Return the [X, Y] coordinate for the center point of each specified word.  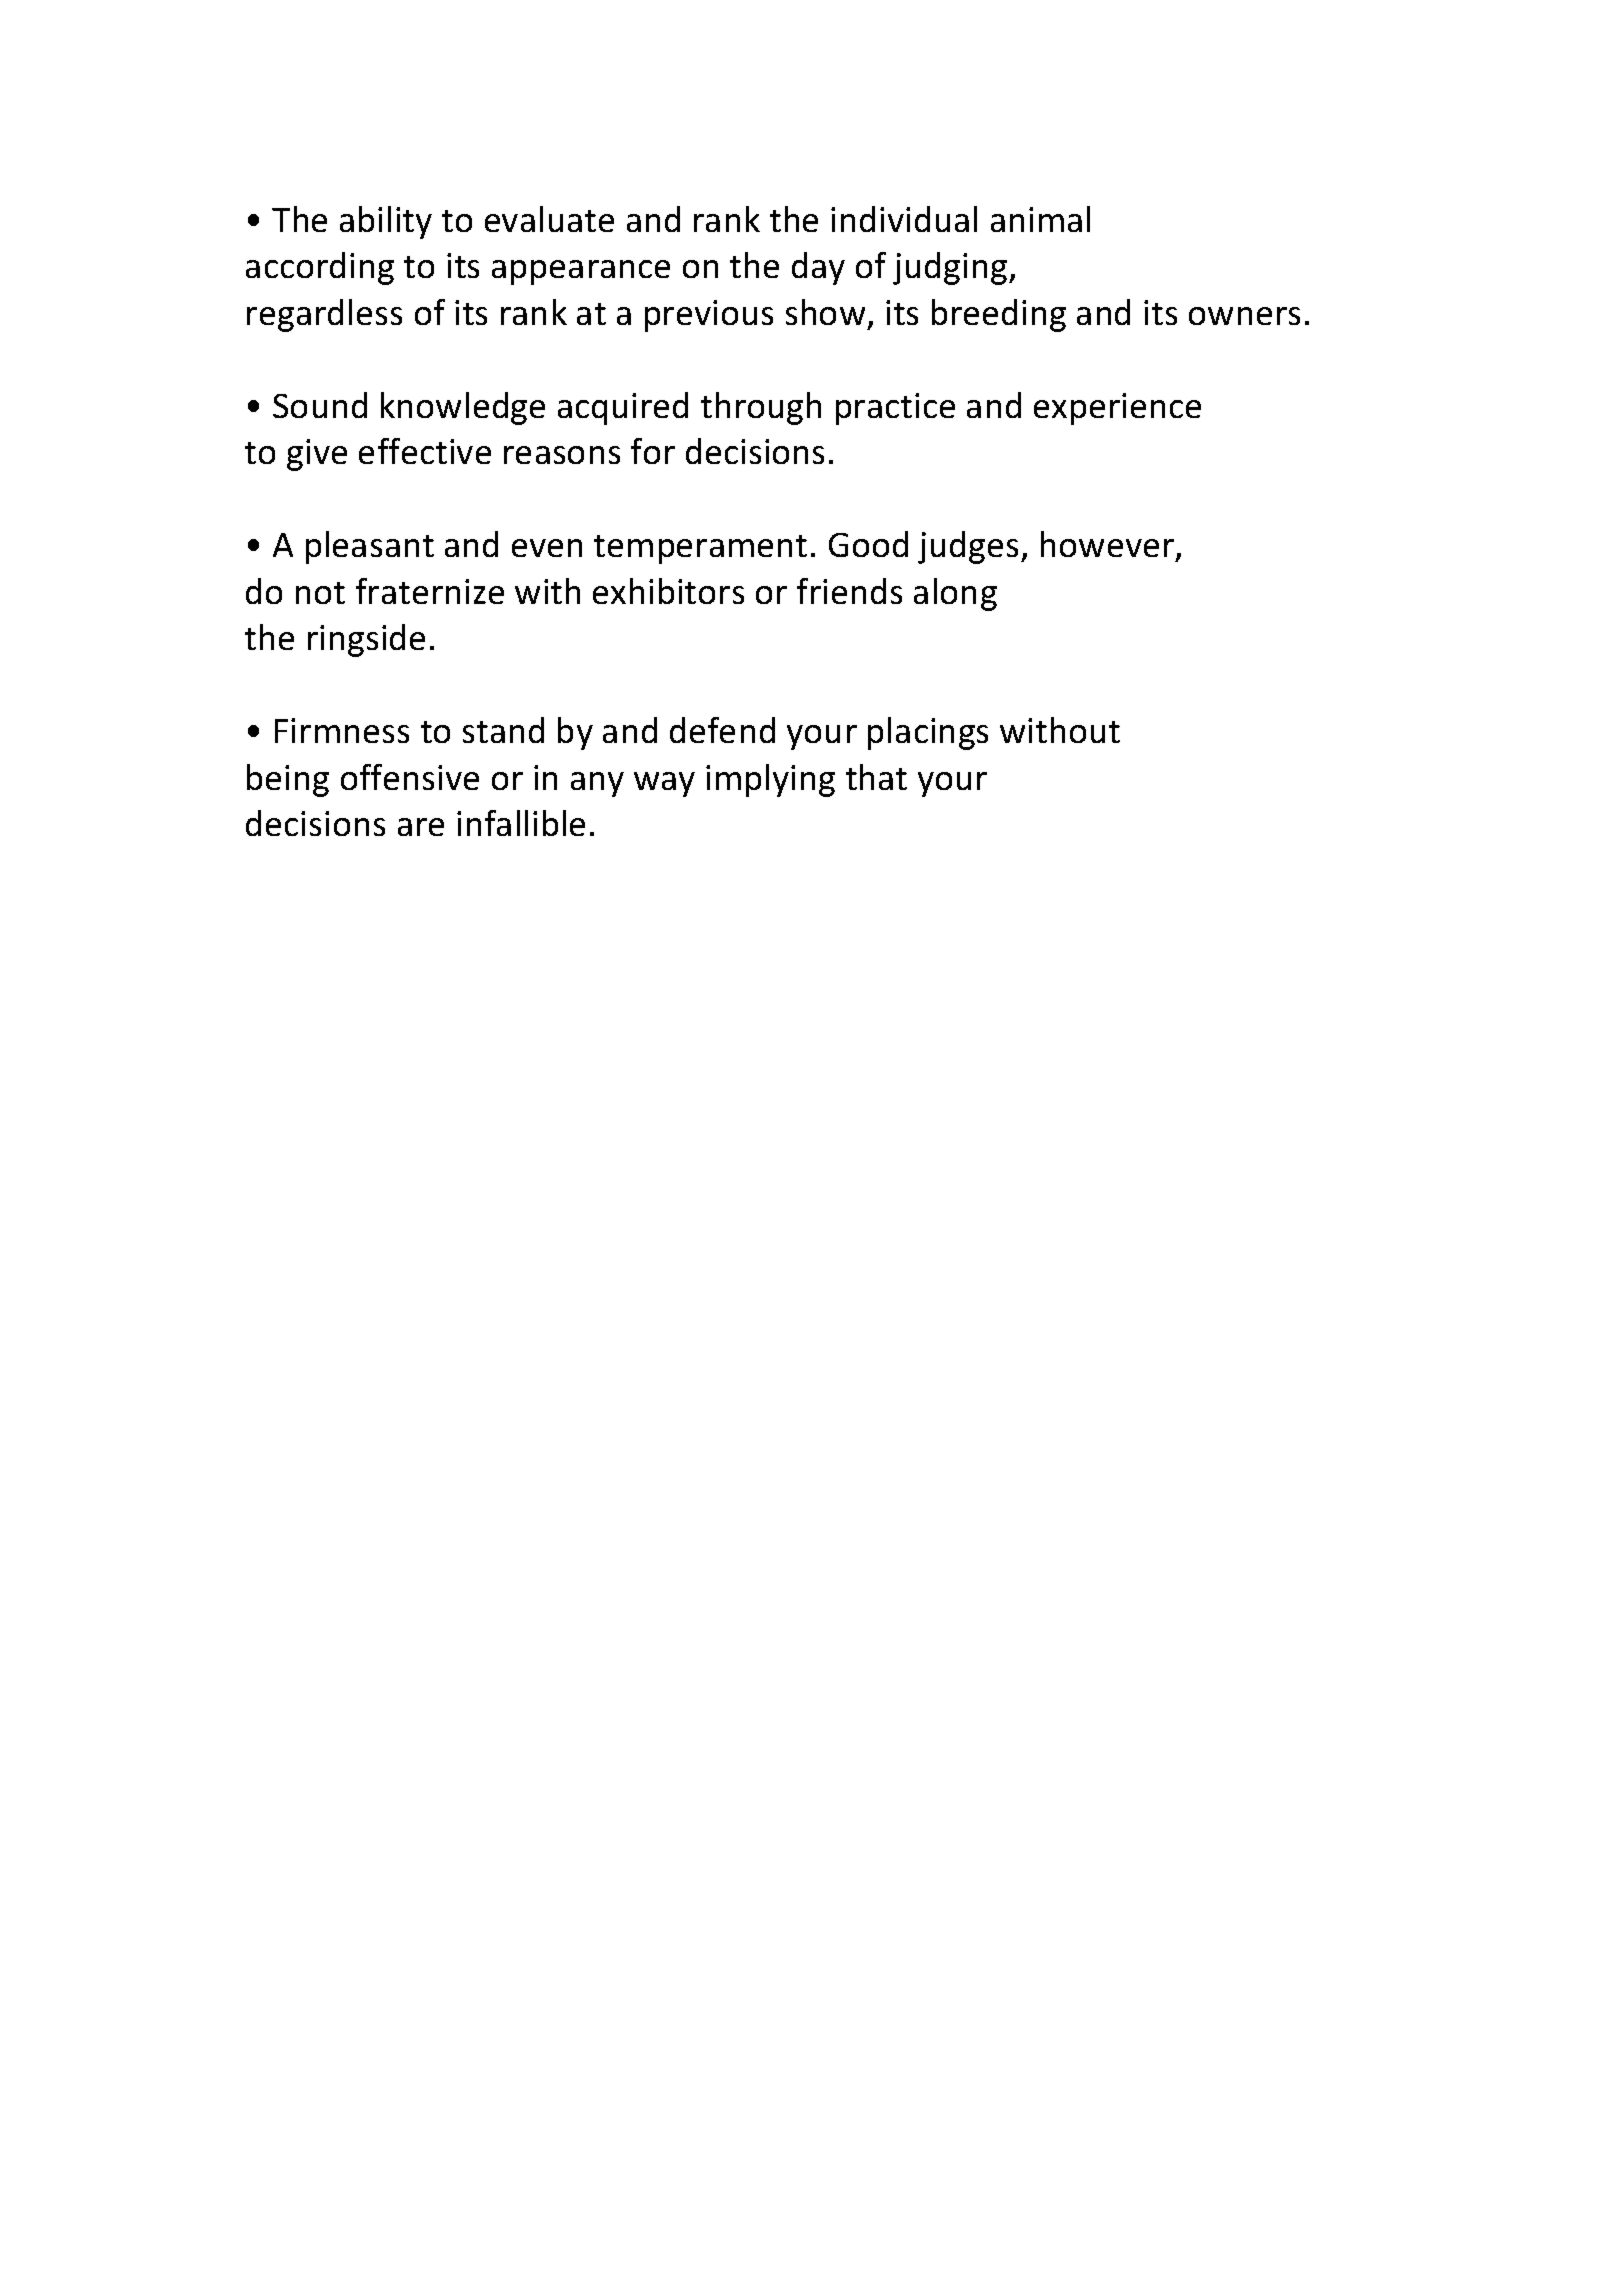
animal [1040, 219]
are [421, 827]
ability [386, 222]
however [1109, 546]
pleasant [370, 547]
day [818, 268]
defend [722, 730]
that [876, 777]
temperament [700, 549]
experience [1117, 409]
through [761, 408]
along [955, 594]
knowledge [463, 408]
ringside [366, 640]
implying [770, 780]
